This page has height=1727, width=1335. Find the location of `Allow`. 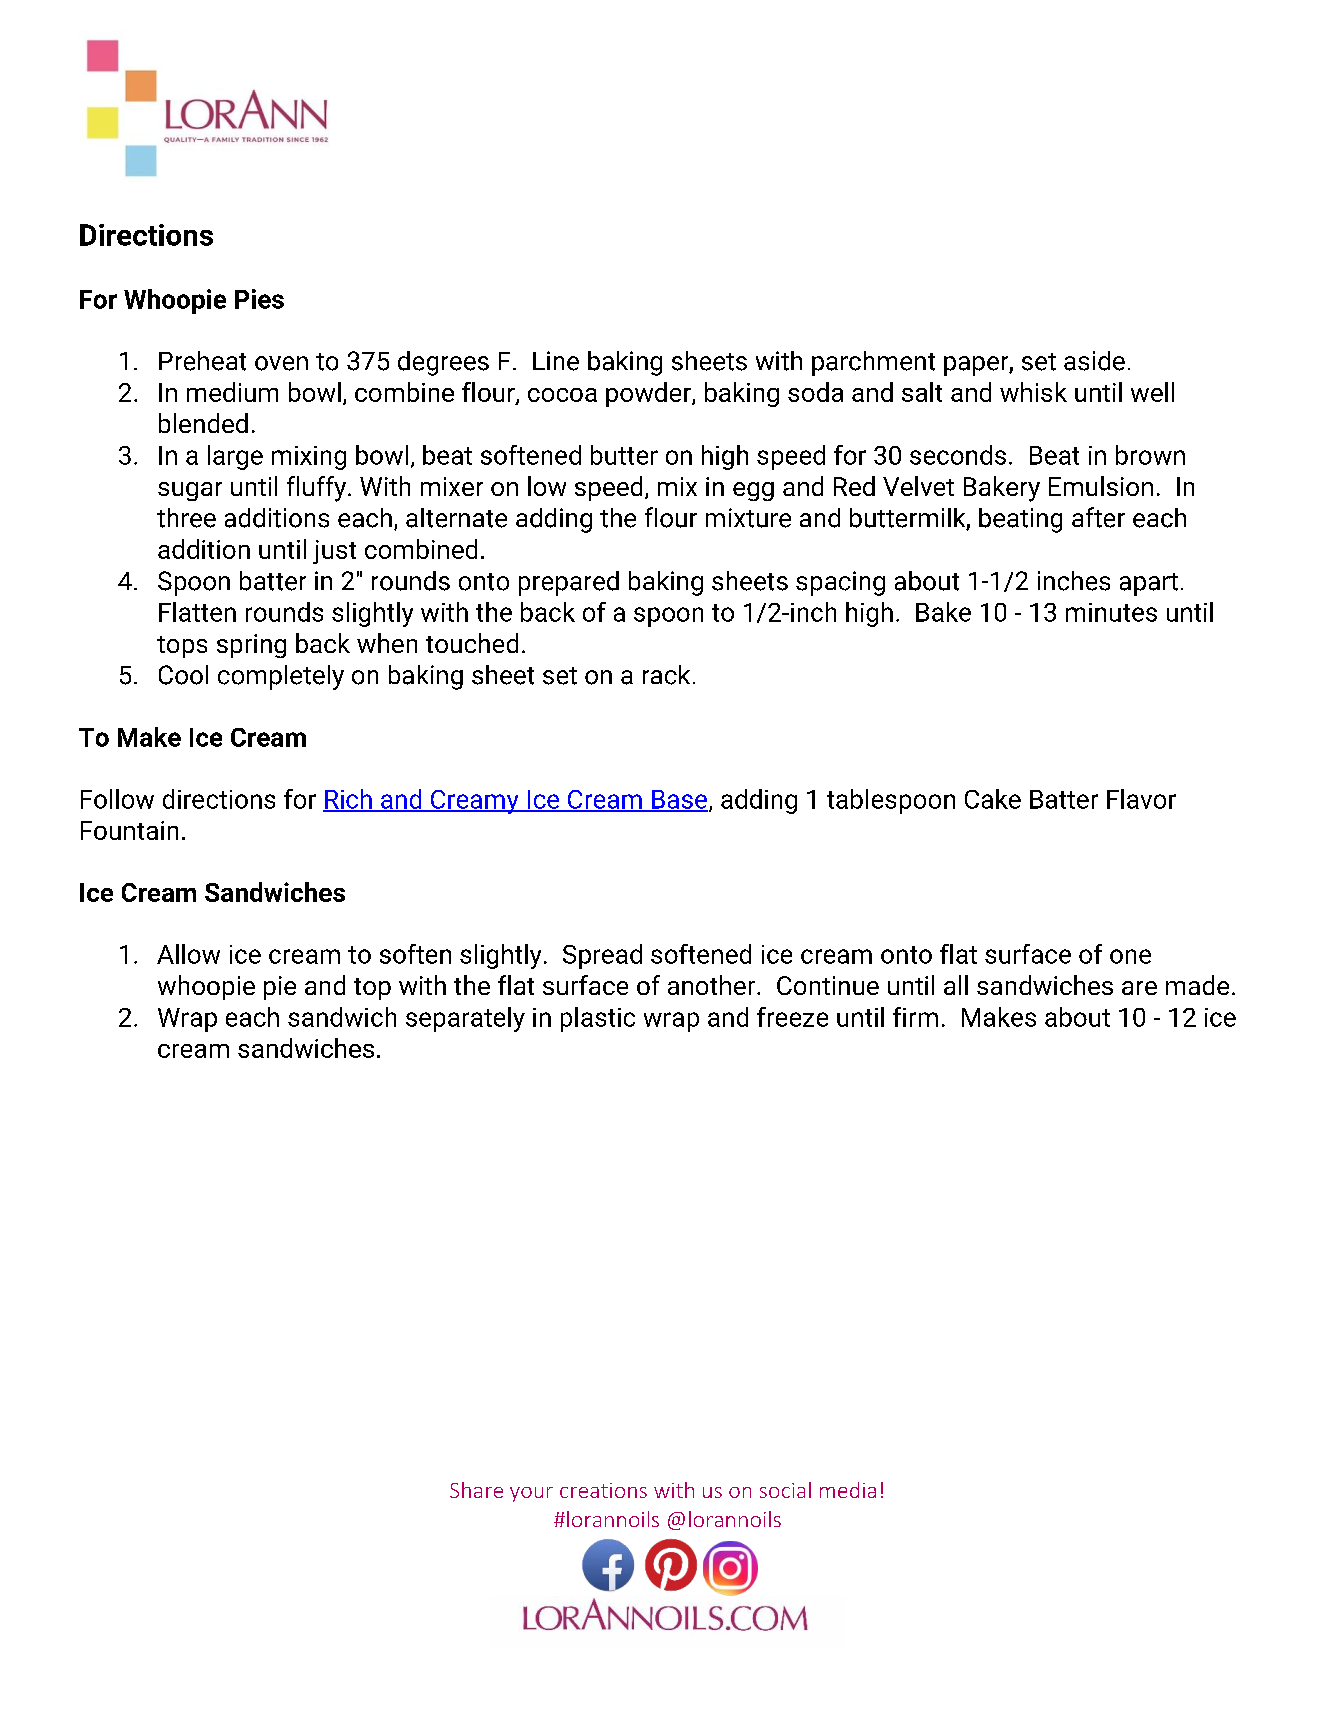

Allow is located at coordinates (188, 954).
